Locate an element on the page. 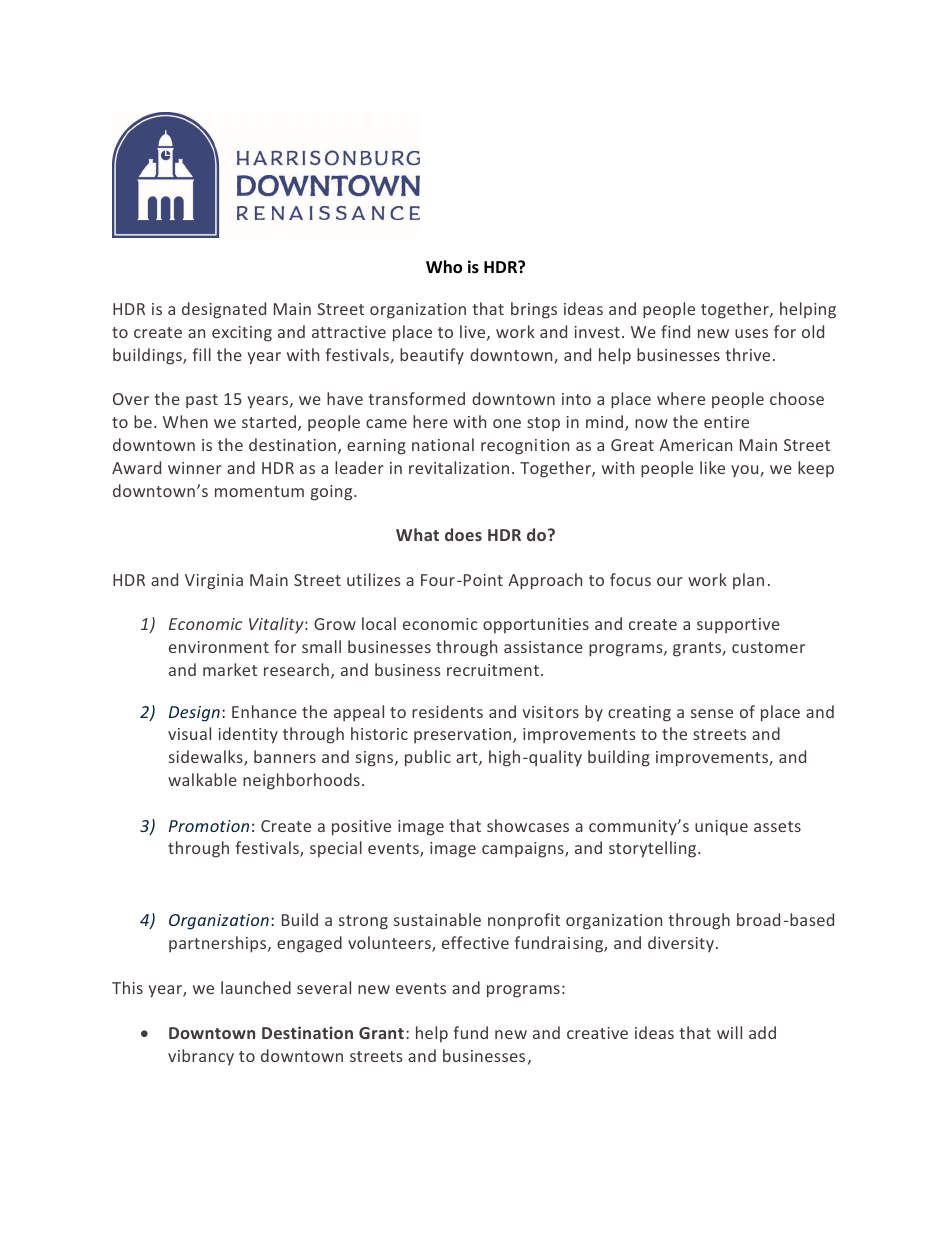  creative is located at coordinates (597, 1033).
